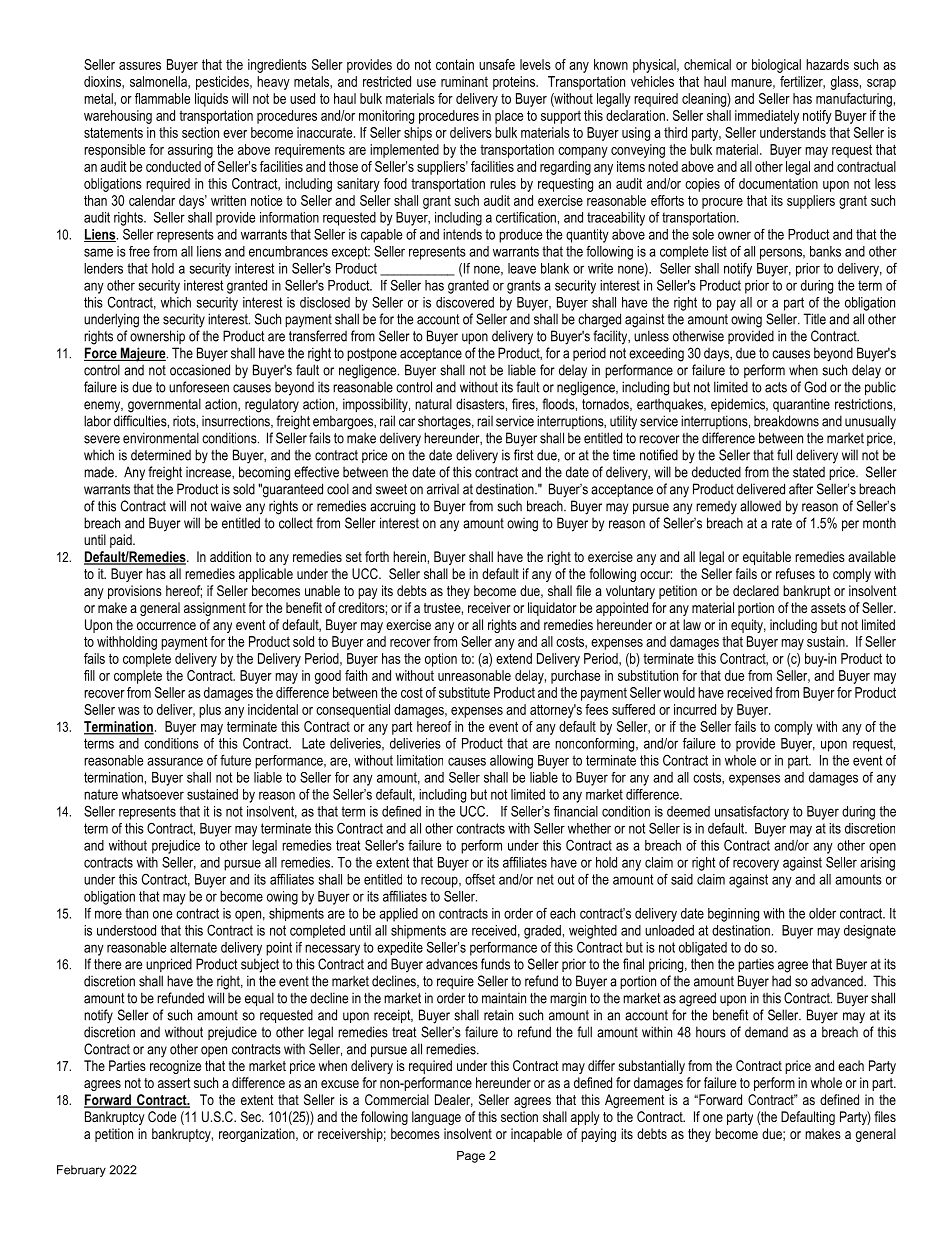 This page has width=952, height=1233. What do you see at coordinates (162, 1116) in the page?
I see `Code` at bounding box center [162, 1116].
